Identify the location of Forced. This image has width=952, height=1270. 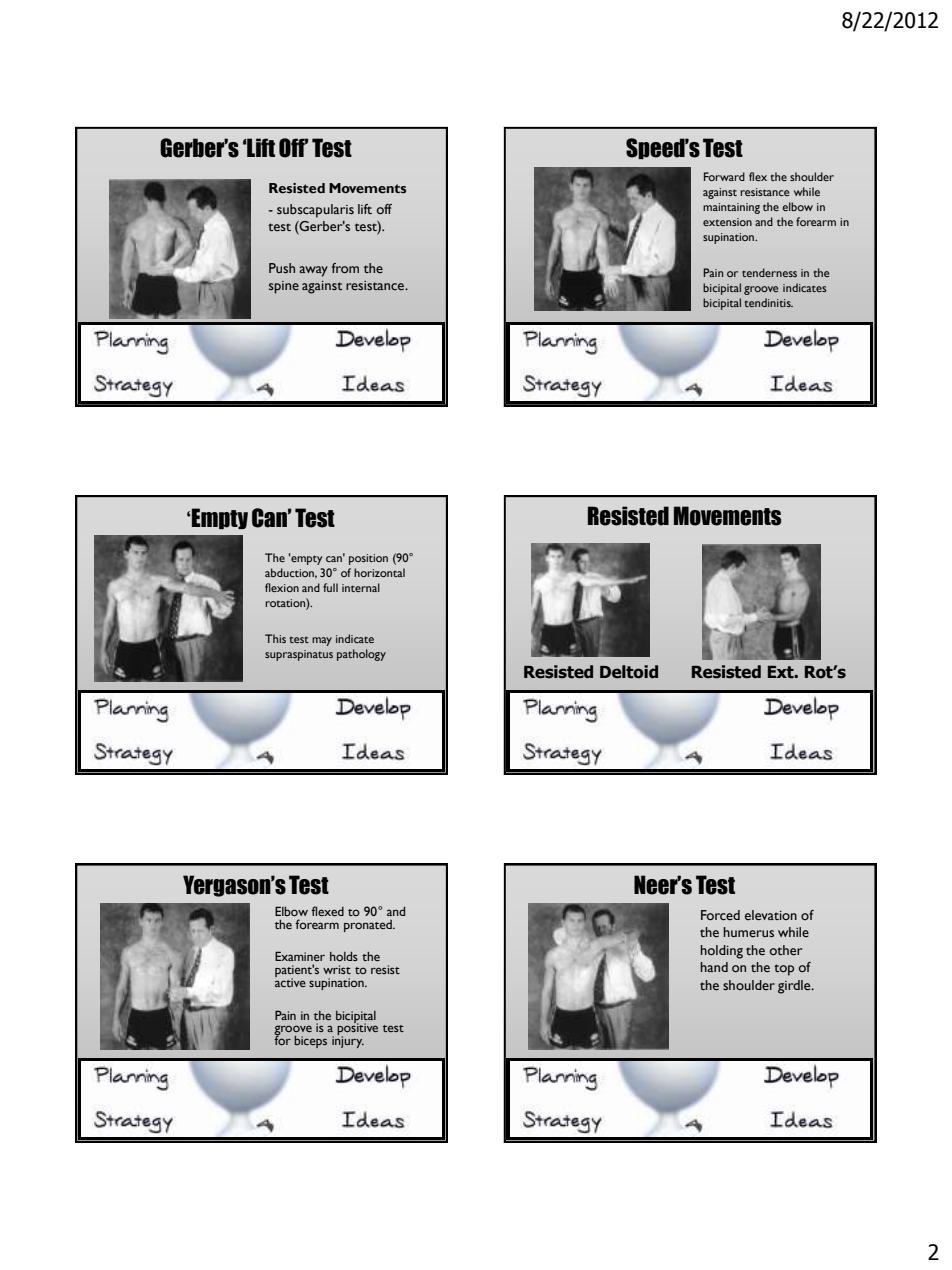
(720, 915).
